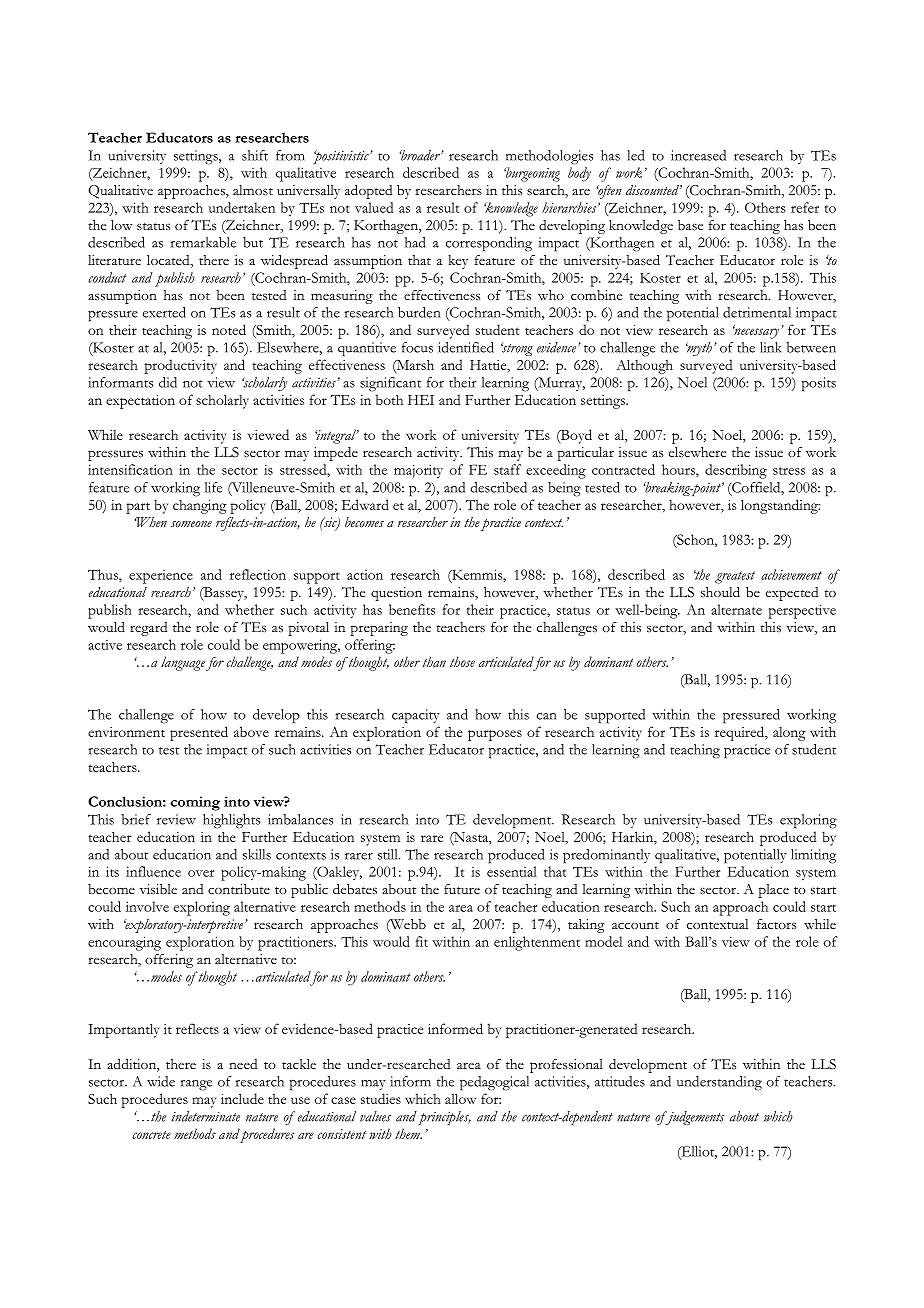 The width and height of the image is (924, 1308). What do you see at coordinates (532, 174) in the image?
I see `burgeoning` at bounding box center [532, 174].
